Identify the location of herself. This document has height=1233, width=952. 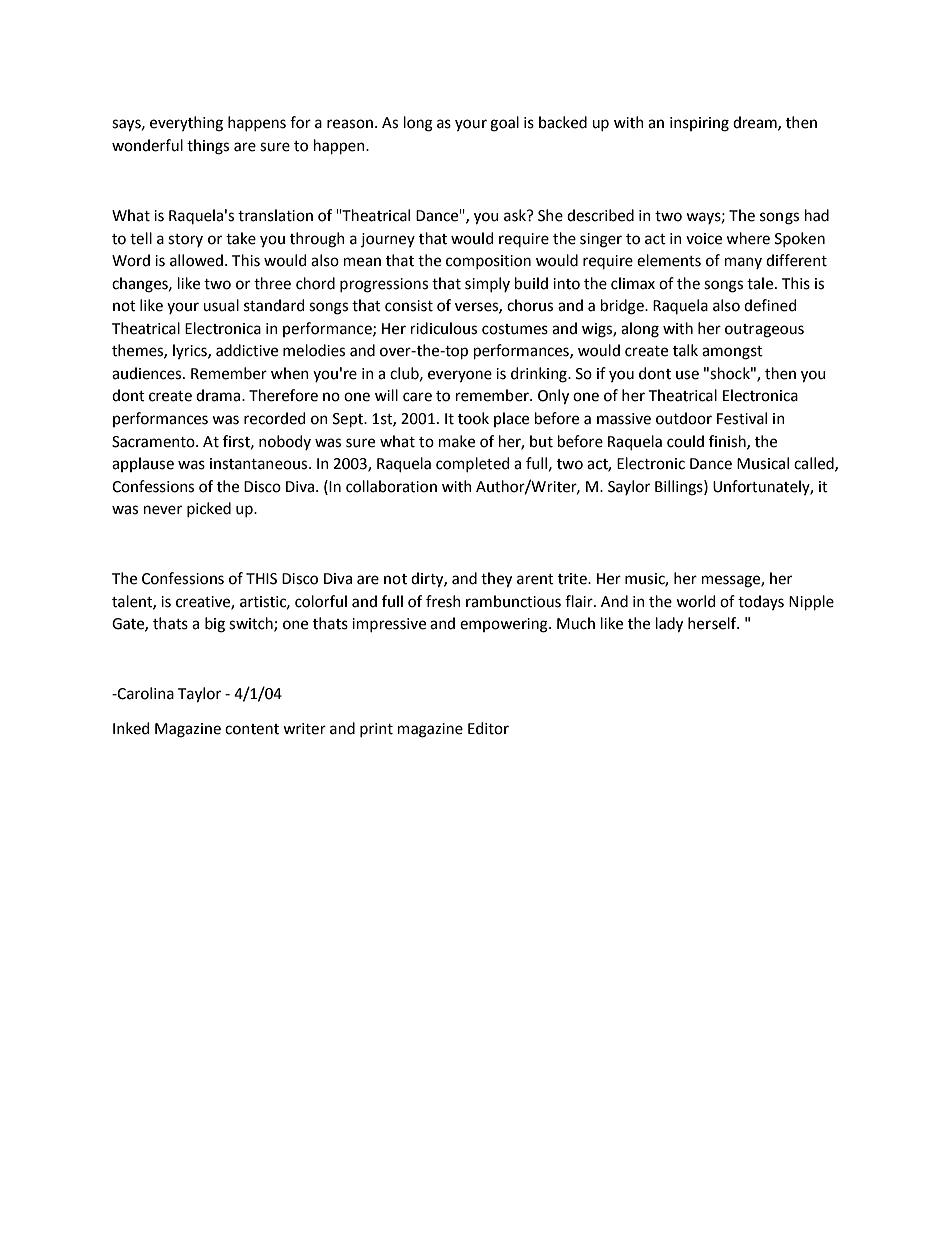
(713, 623).
